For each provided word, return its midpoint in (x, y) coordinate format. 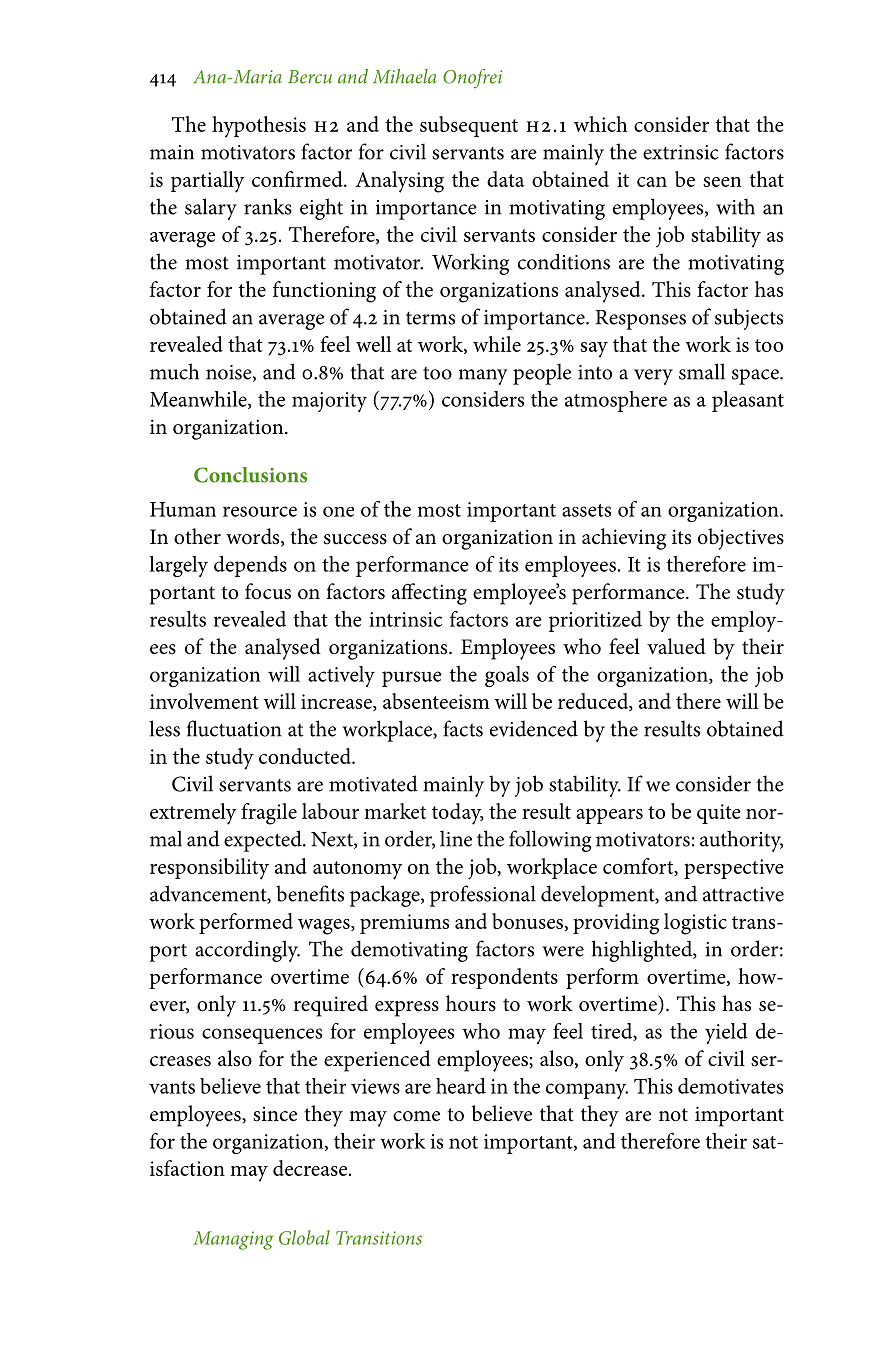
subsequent (469, 126)
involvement (204, 701)
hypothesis (259, 127)
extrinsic (681, 152)
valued (676, 646)
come (416, 1116)
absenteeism (436, 701)
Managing (233, 1240)
